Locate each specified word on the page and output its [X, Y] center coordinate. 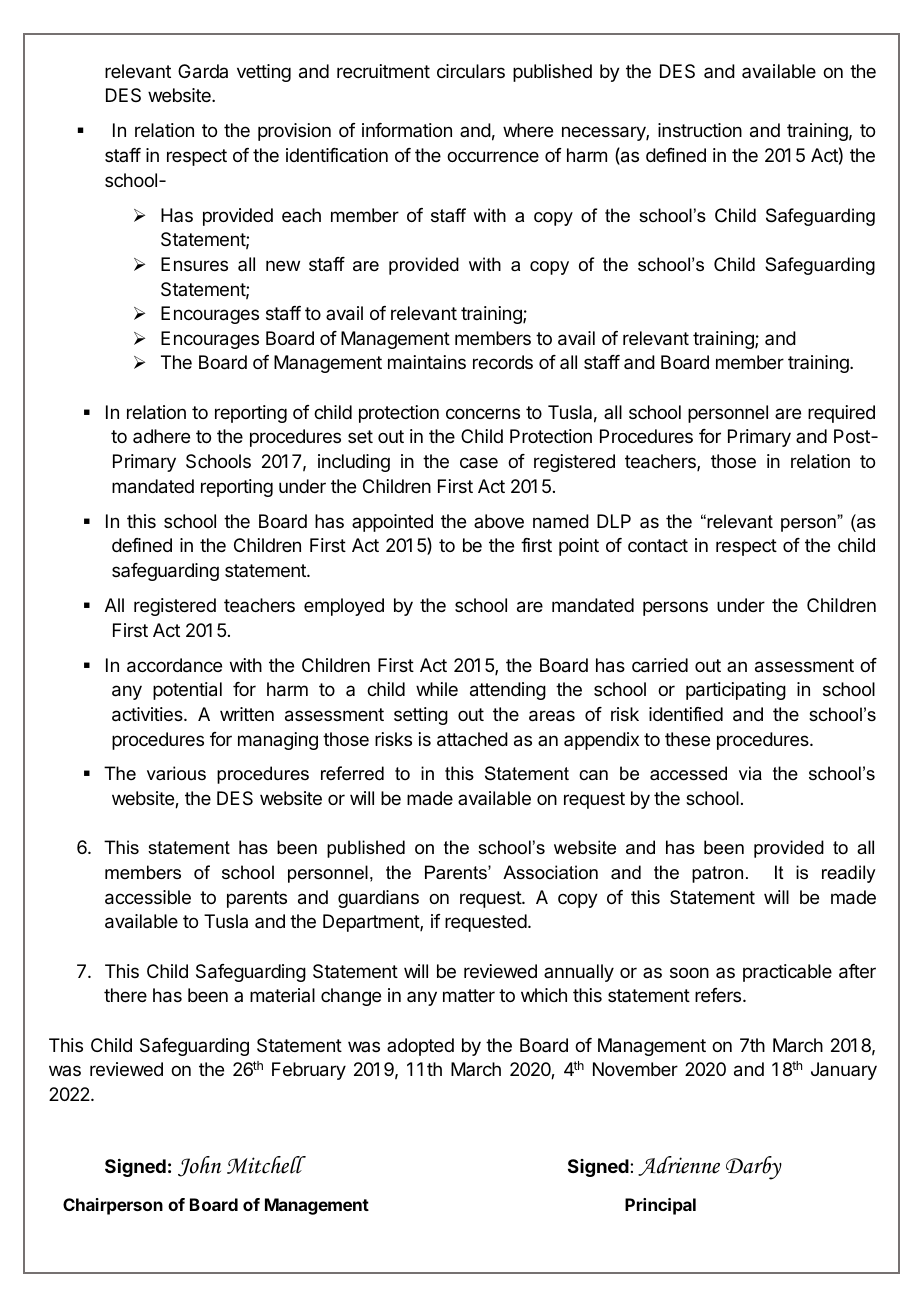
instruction [700, 130]
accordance [174, 665]
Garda [203, 71]
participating [736, 691]
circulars [471, 71]
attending [508, 691]
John [199, 1166]
